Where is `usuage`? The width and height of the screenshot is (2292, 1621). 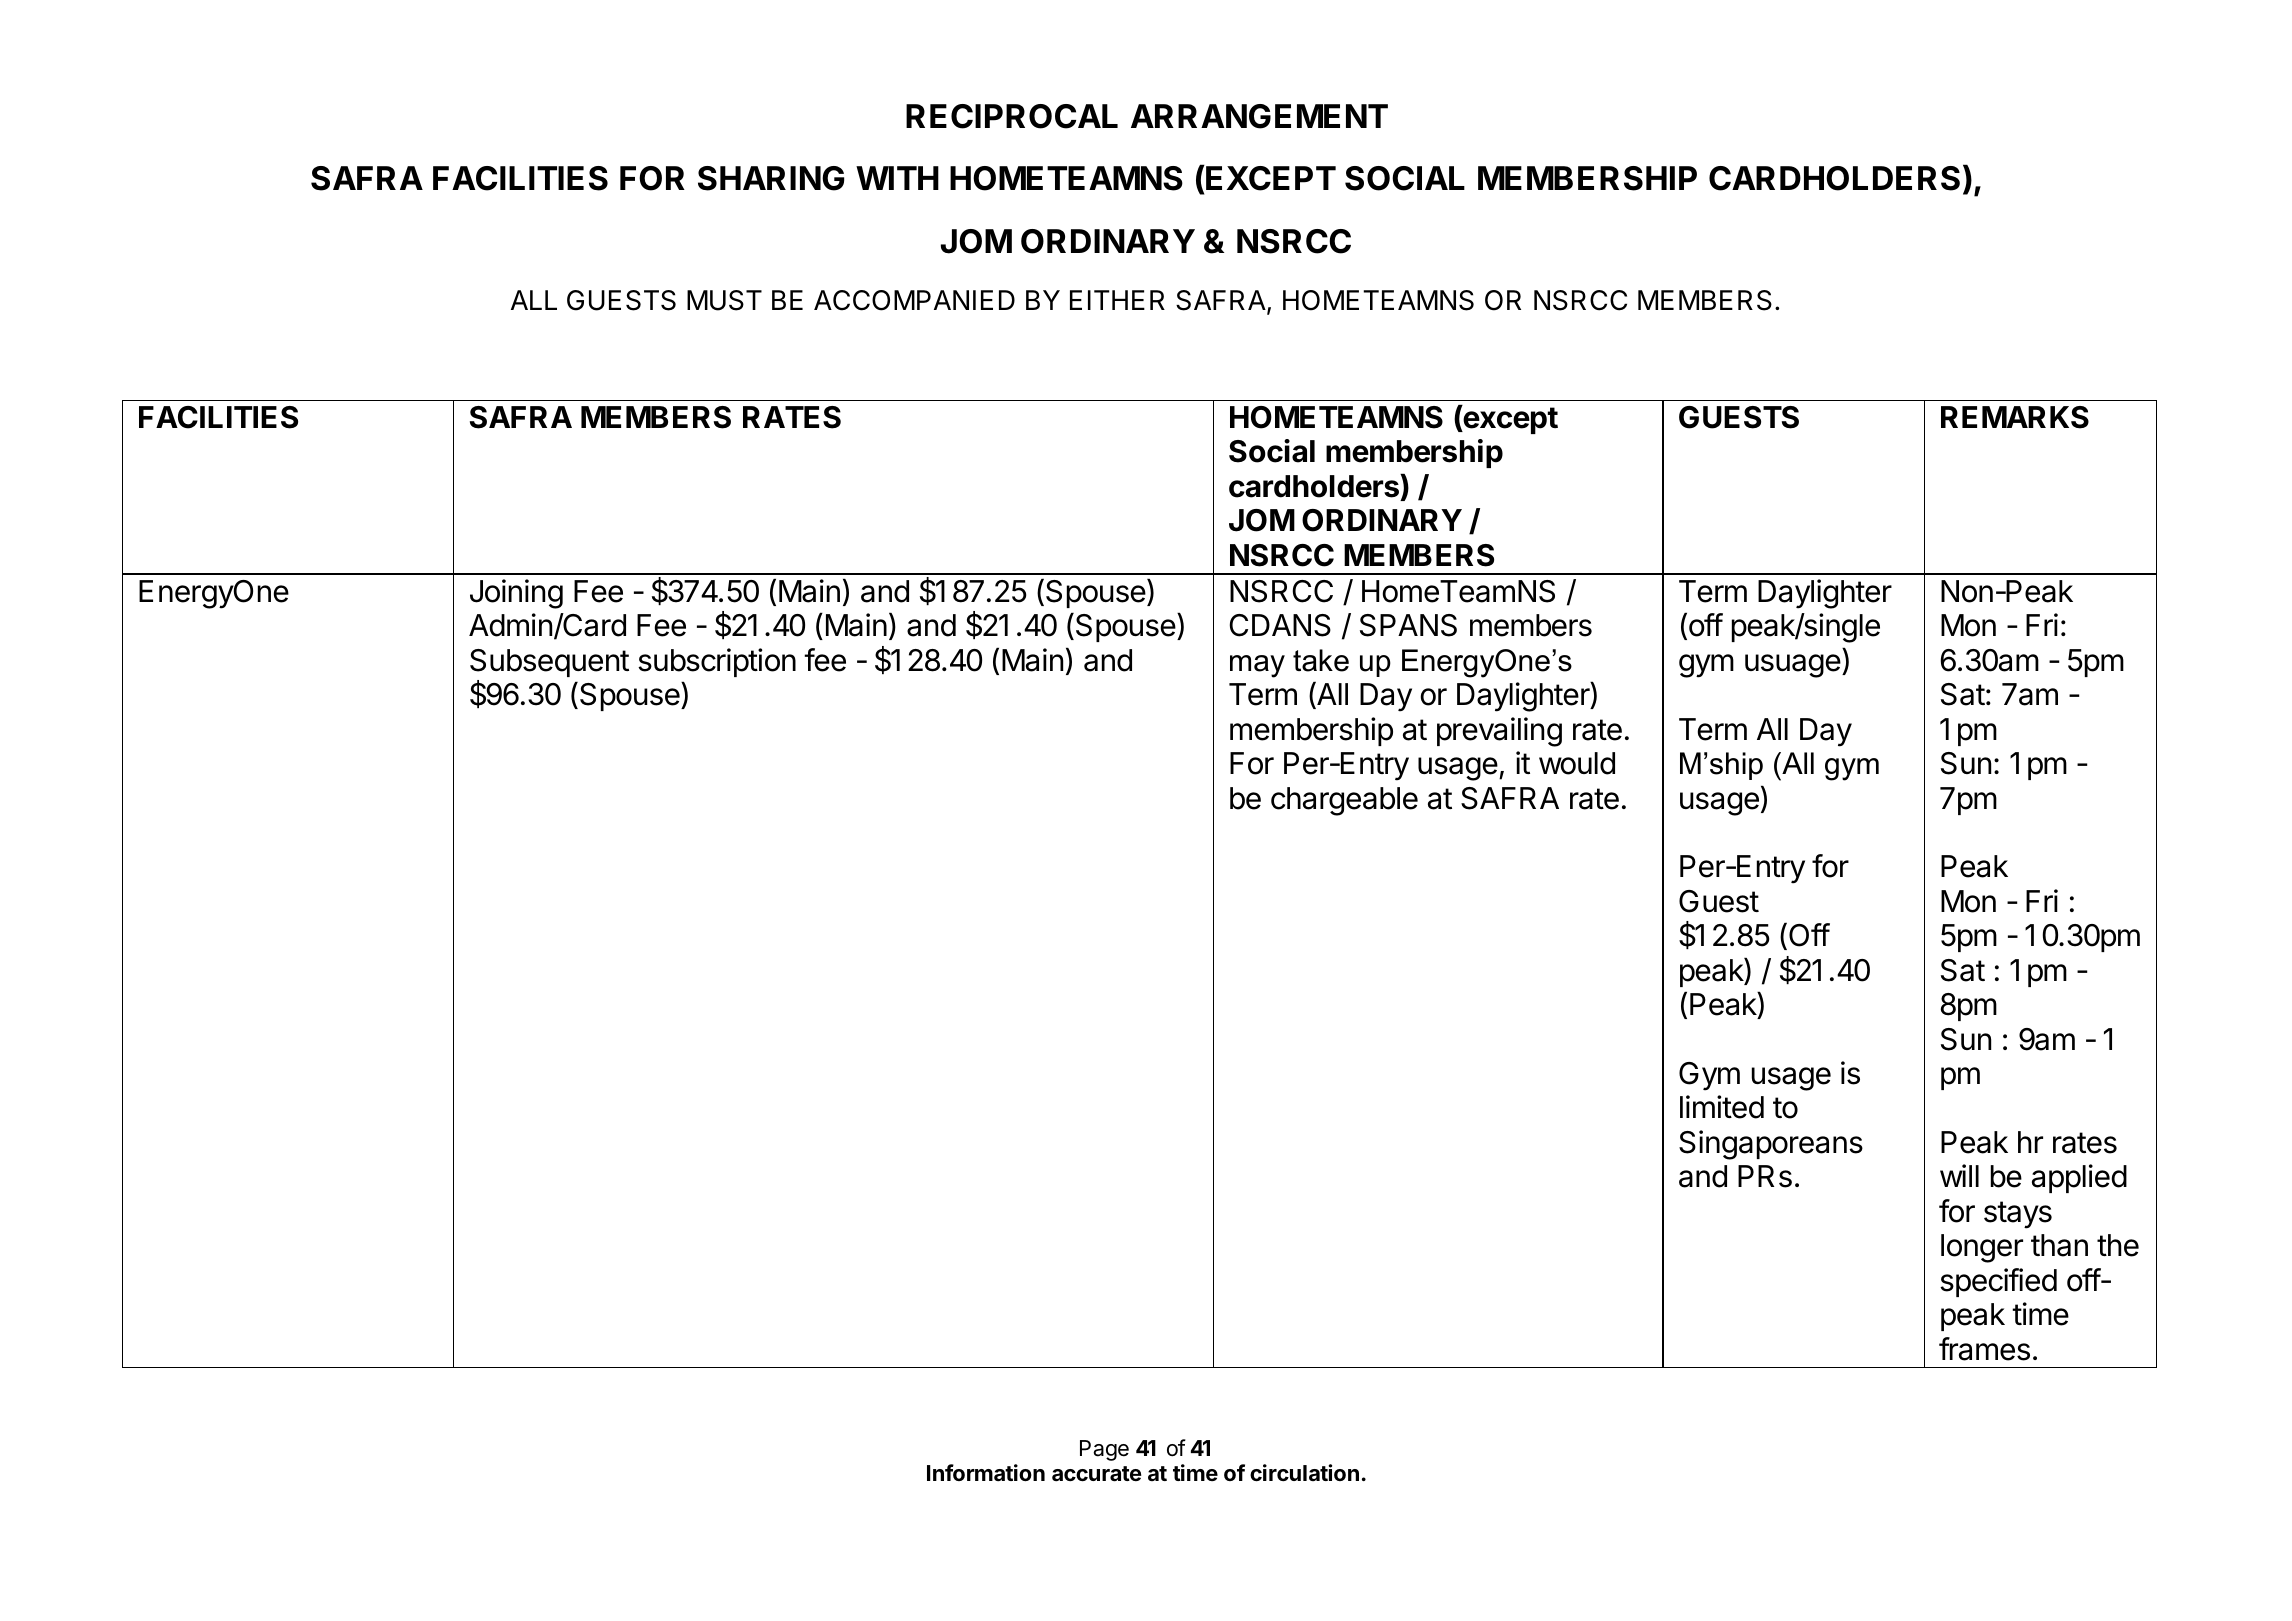 usuage is located at coordinates (1793, 666).
